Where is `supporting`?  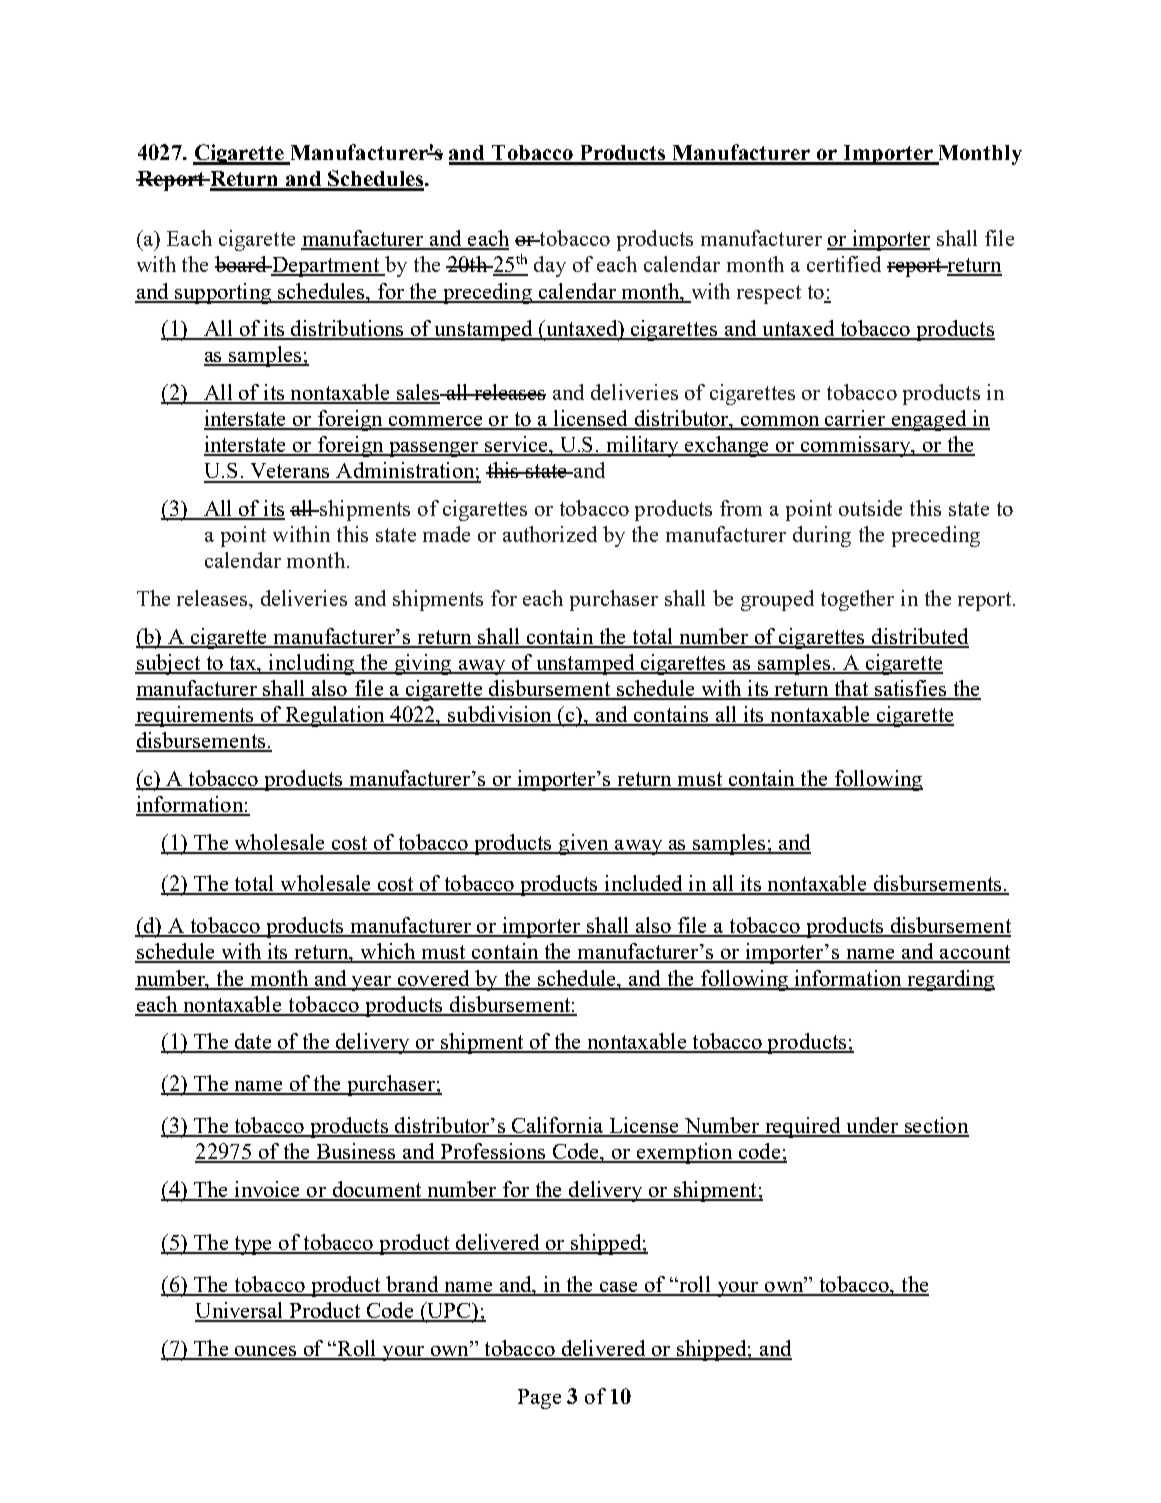 supporting is located at coordinates (223, 293).
